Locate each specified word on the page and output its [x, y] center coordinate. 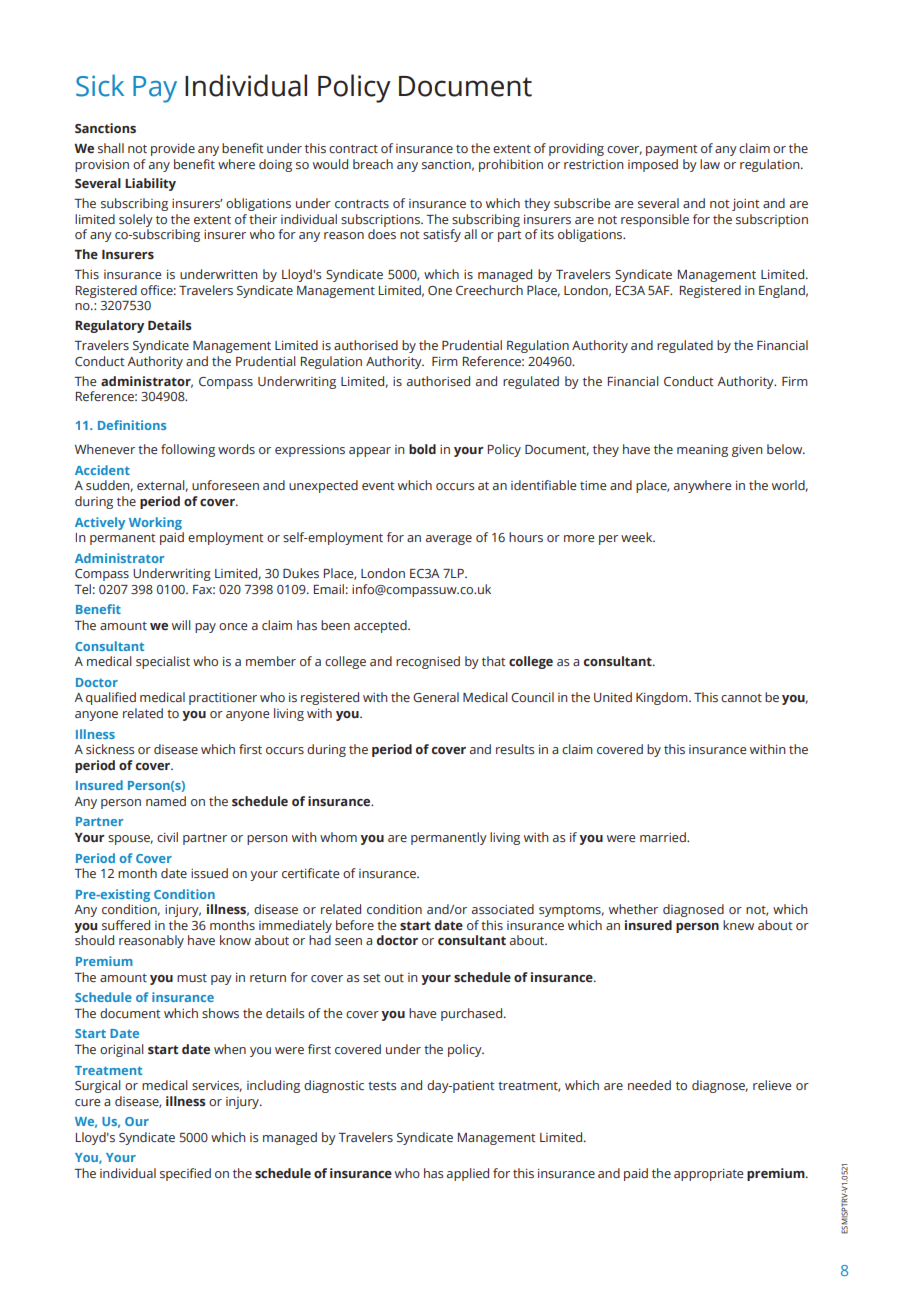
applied [468, 1174]
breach [373, 164]
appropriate [708, 1175]
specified [185, 1174]
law [710, 164]
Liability [150, 184]
